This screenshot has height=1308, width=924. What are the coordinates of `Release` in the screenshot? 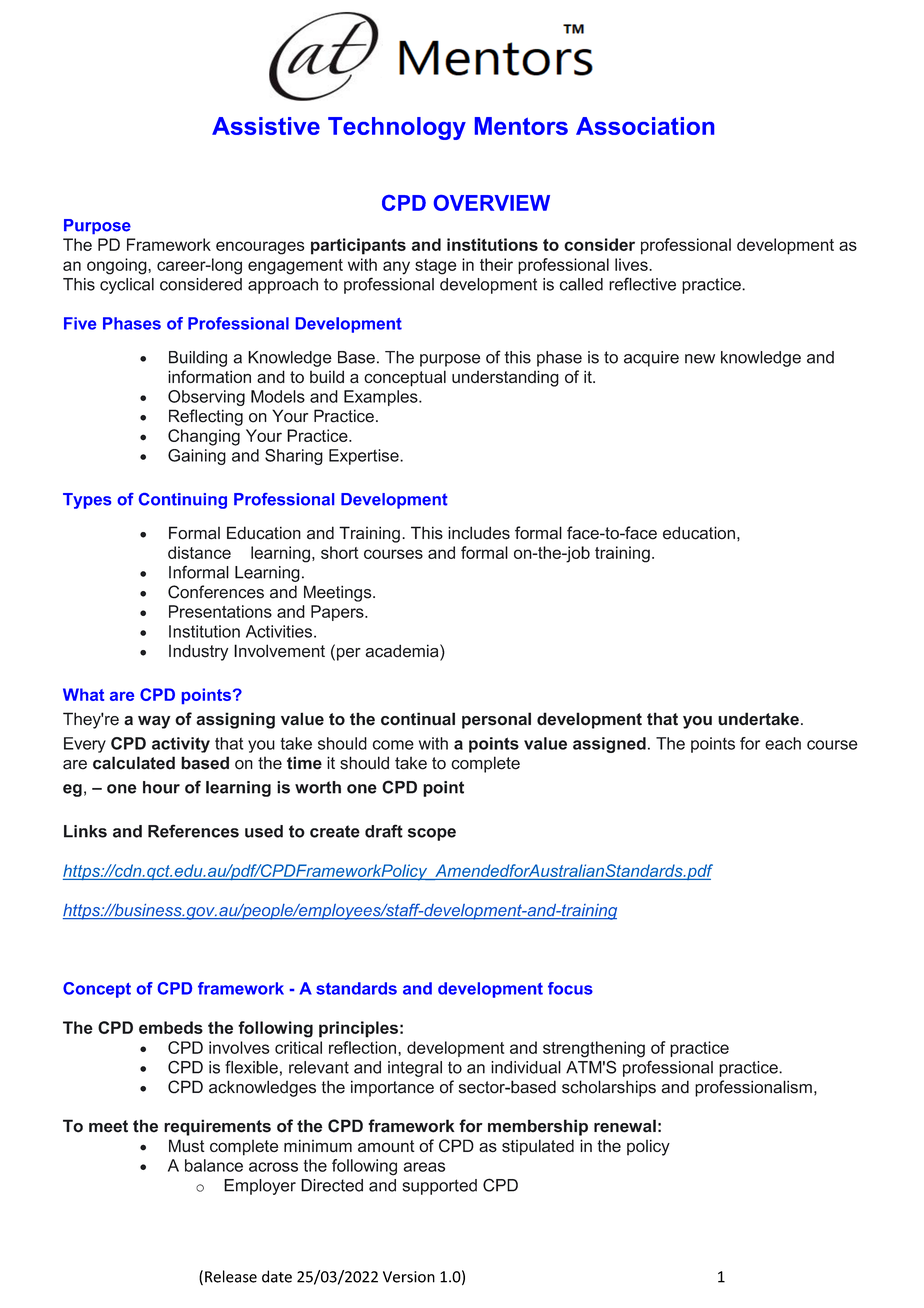 It's located at (231, 1276).
